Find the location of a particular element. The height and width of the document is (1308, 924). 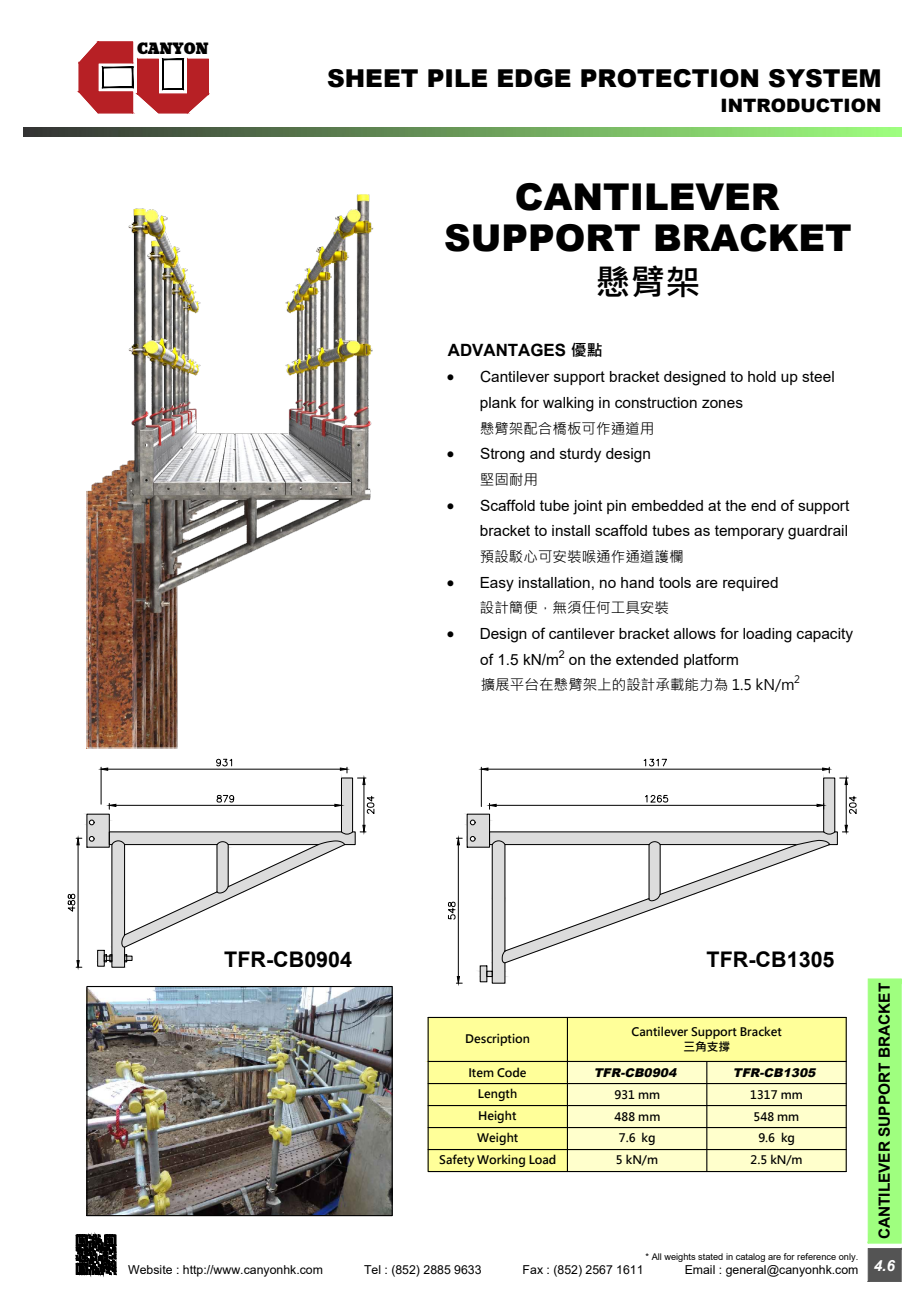

EDGE is located at coordinates (534, 78).
